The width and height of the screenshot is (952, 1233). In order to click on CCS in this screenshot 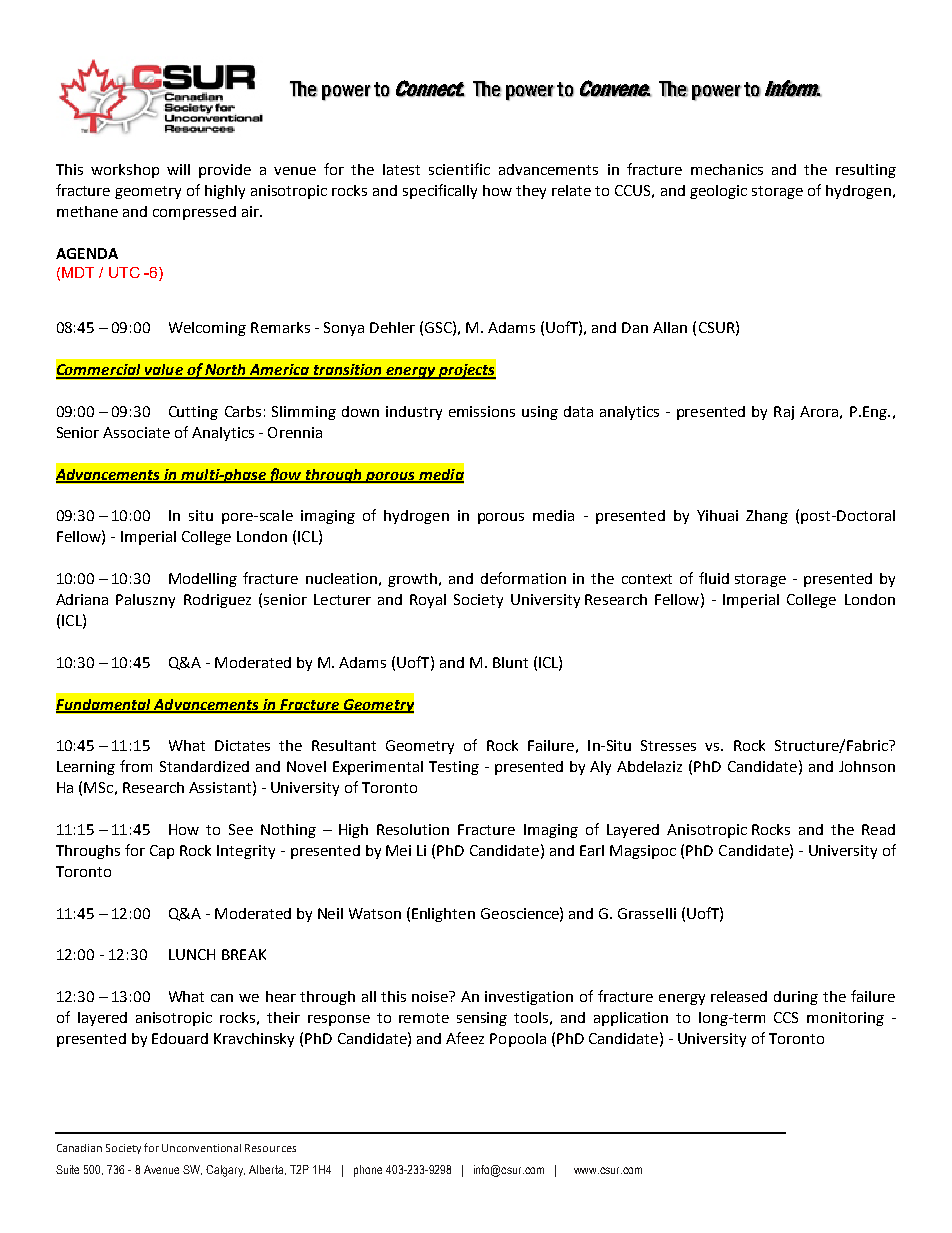, I will do `click(786, 1017)`.
